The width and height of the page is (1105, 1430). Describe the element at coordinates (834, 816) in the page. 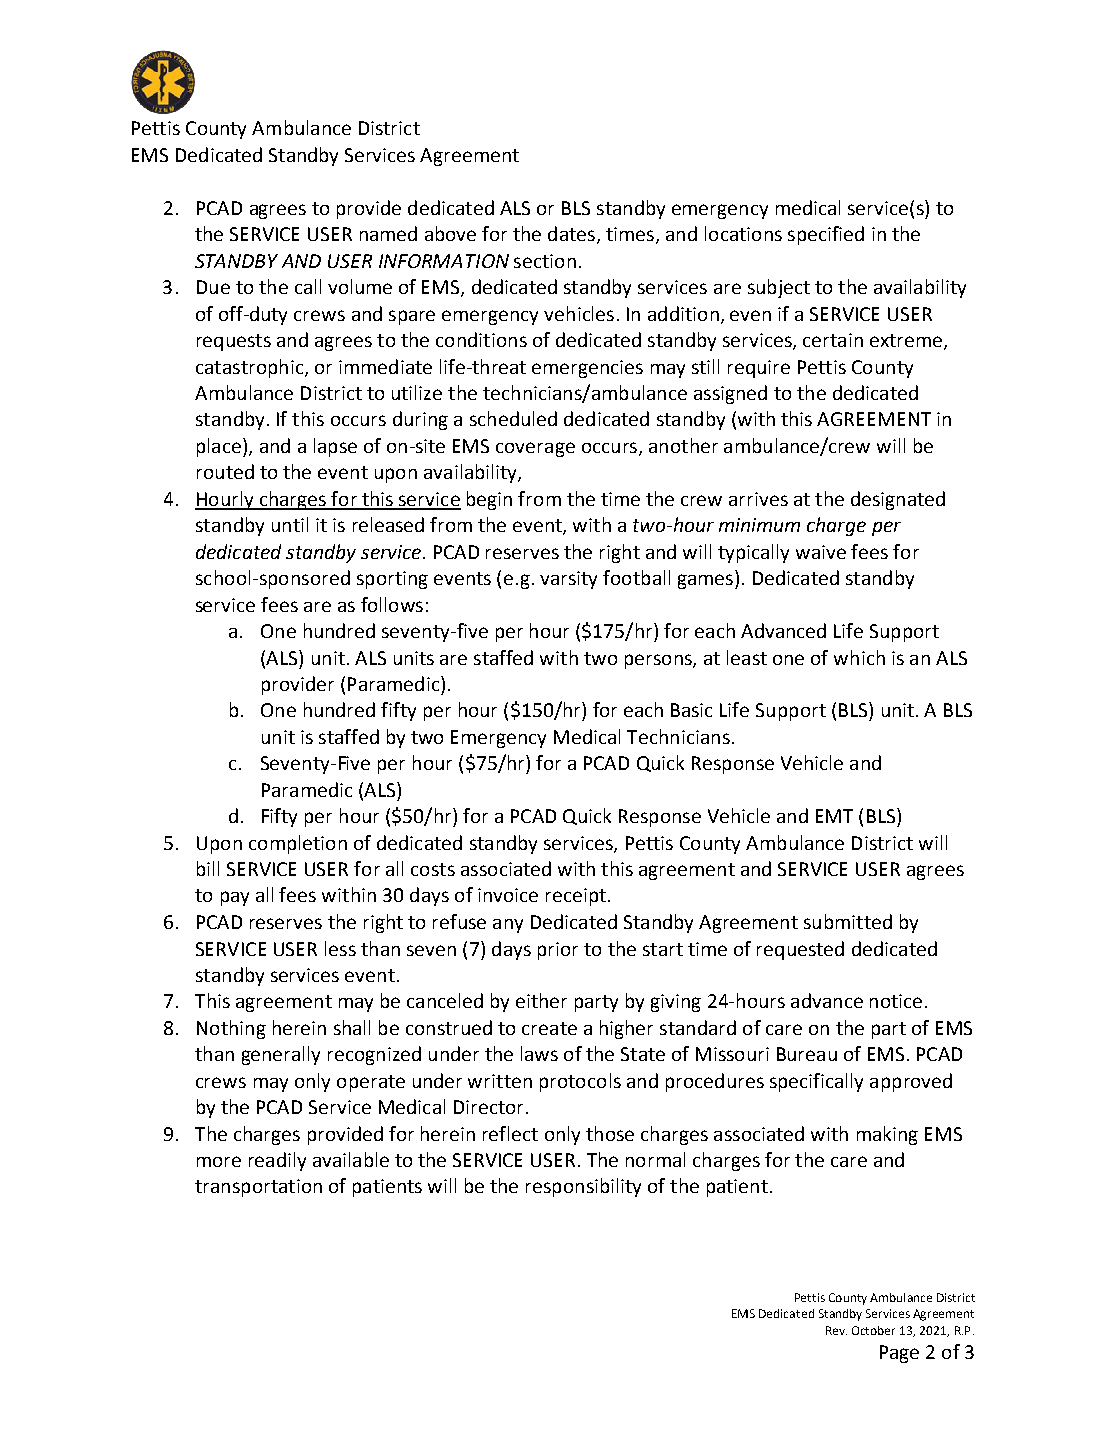

I see `EMT` at that location.
